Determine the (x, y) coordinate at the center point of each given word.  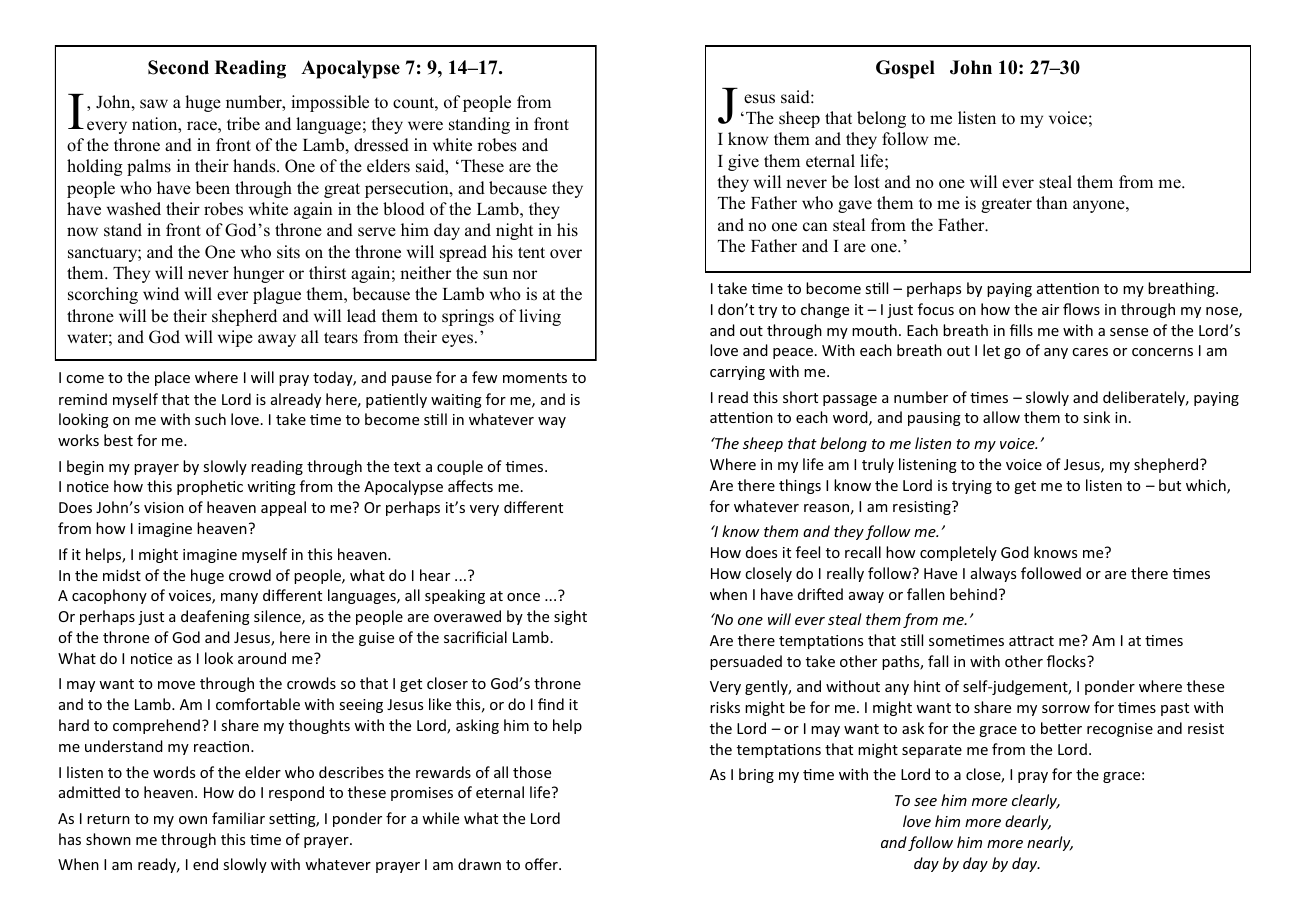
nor (525, 275)
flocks (1067, 661)
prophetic (210, 487)
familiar (238, 818)
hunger (258, 274)
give (743, 162)
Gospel (905, 69)
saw (154, 104)
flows (1081, 309)
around (262, 658)
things (800, 486)
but (1170, 485)
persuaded (746, 662)
